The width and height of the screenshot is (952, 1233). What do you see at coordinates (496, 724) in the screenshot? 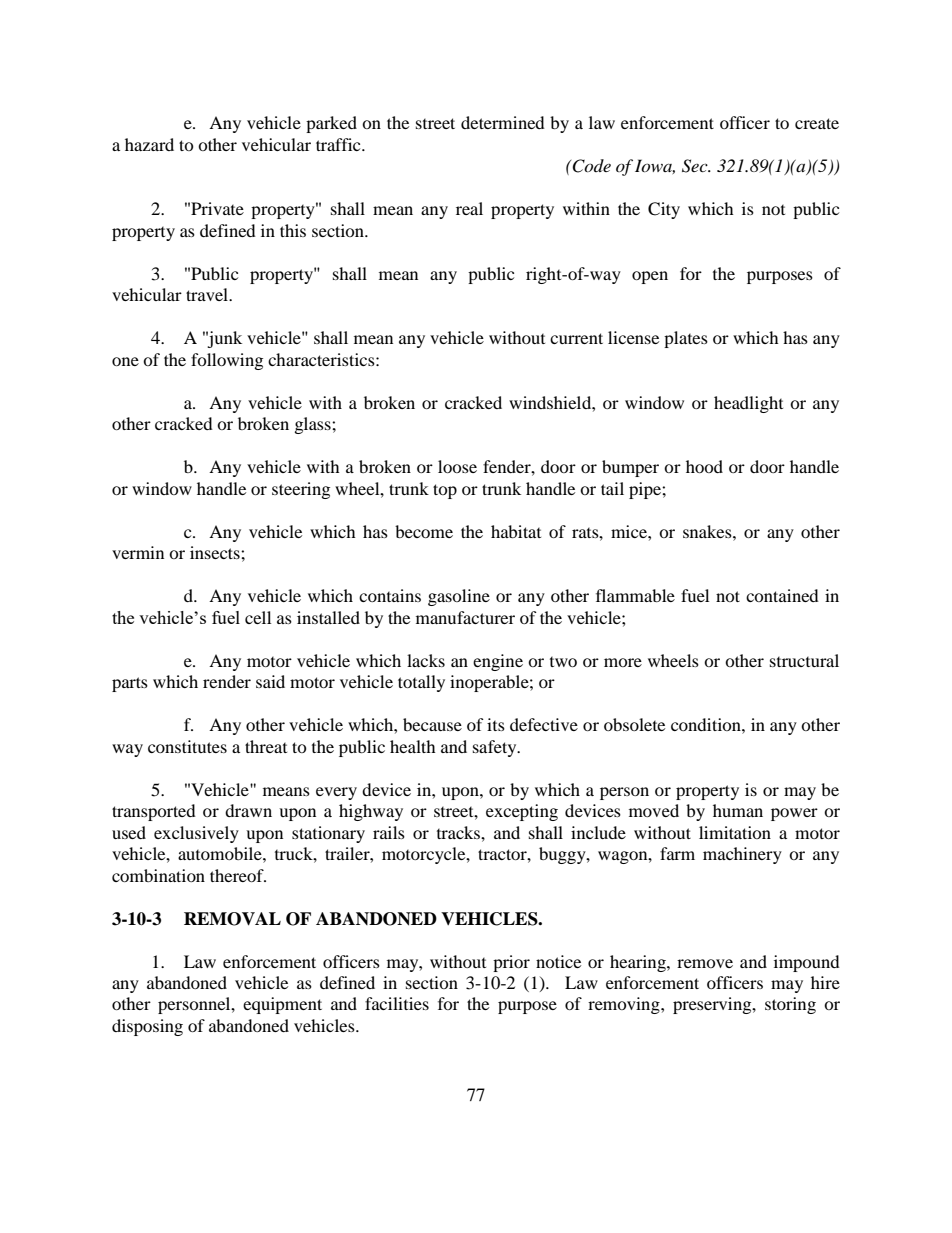
I see `its` at bounding box center [496, 724].
